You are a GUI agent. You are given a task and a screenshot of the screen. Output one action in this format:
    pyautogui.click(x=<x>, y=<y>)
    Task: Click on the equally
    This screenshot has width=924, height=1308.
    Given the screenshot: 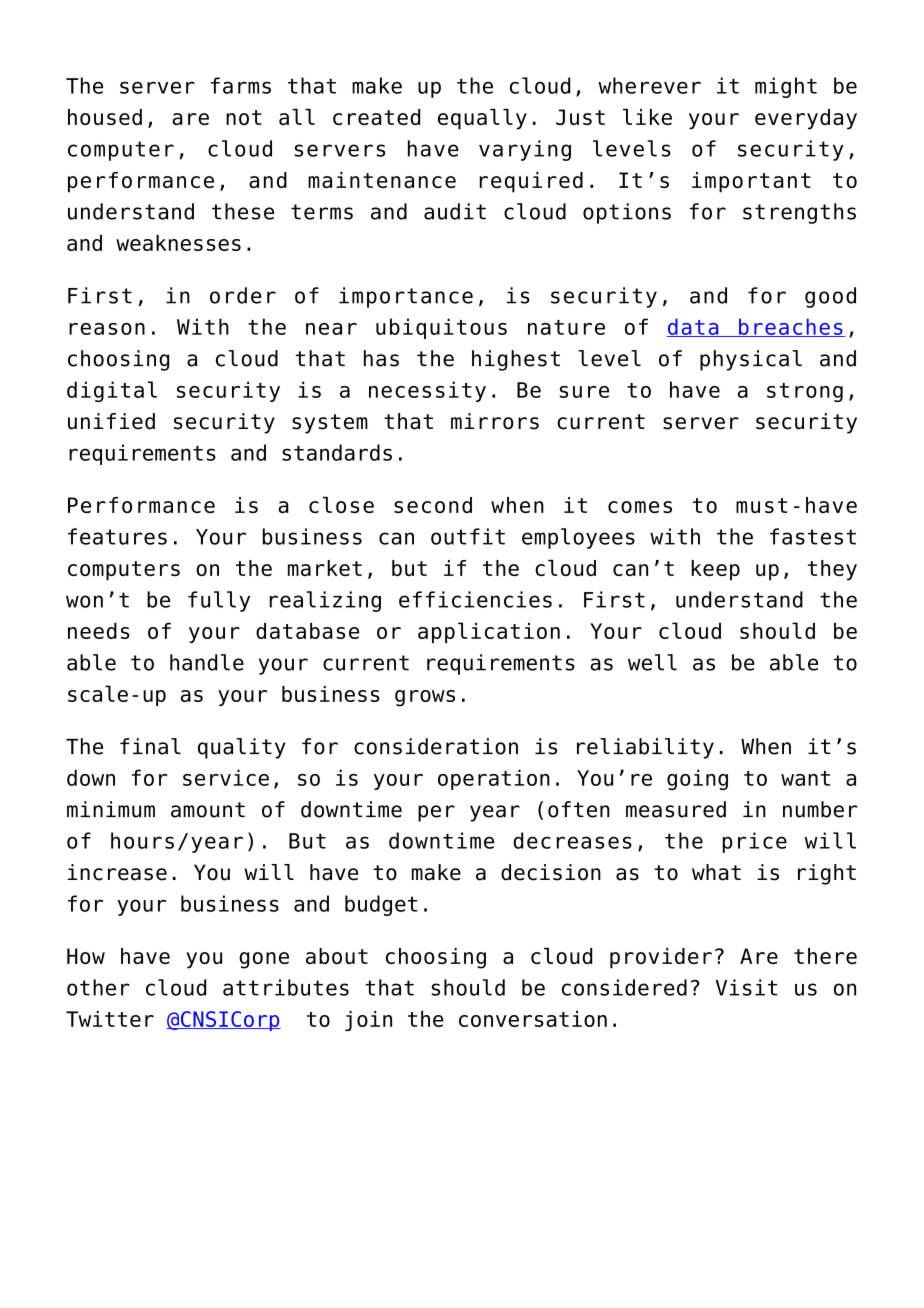 What is the action you would take?
    pyautogui.click(x=482, y=119)
